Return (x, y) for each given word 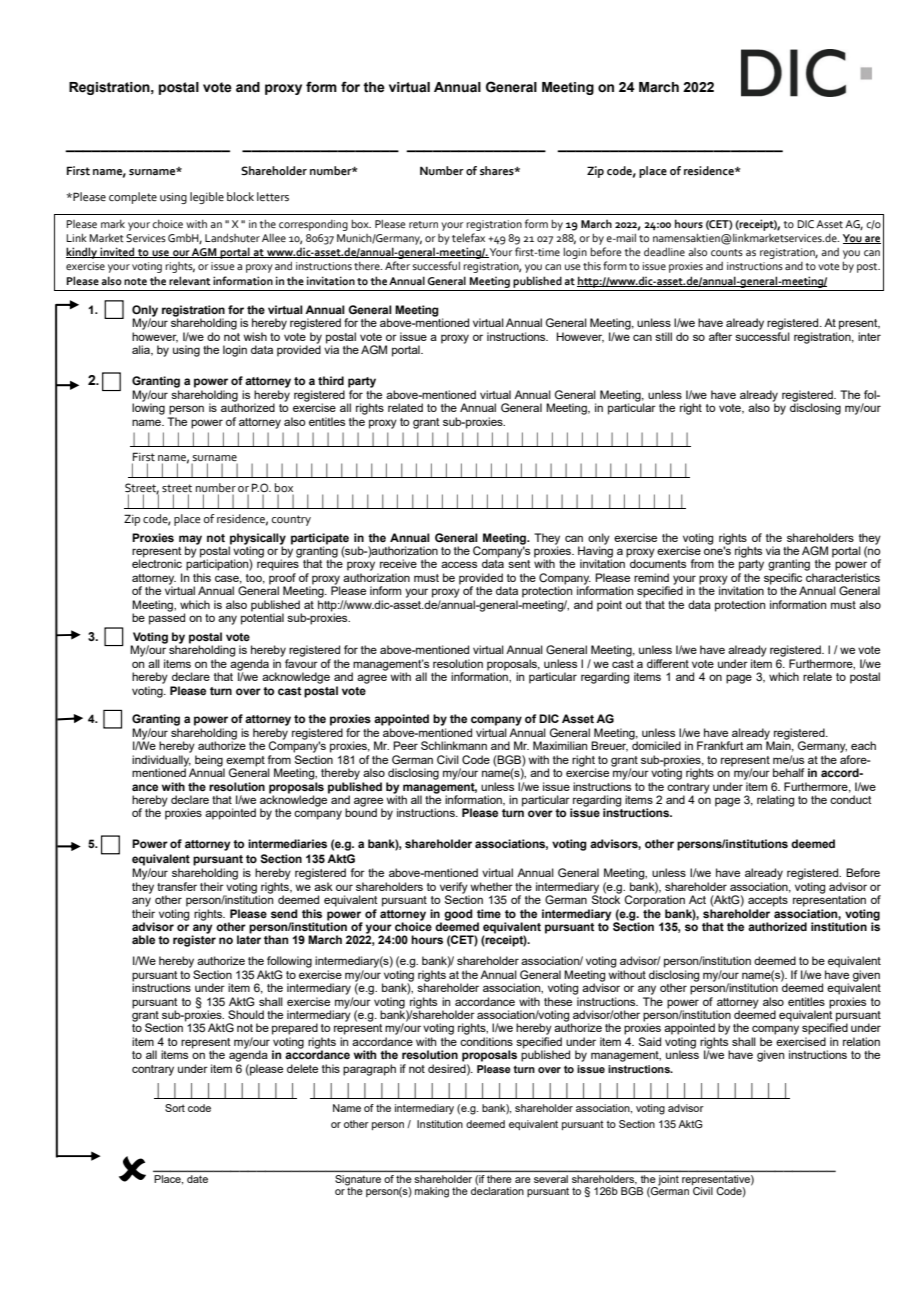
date (197, 1179)
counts (727, 252)
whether (491, 886)
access (459, 564)
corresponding (313, 225)
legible (207, 198)
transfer (177, 886)
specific (784, 580)
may (190, 541)
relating (776, 801)
